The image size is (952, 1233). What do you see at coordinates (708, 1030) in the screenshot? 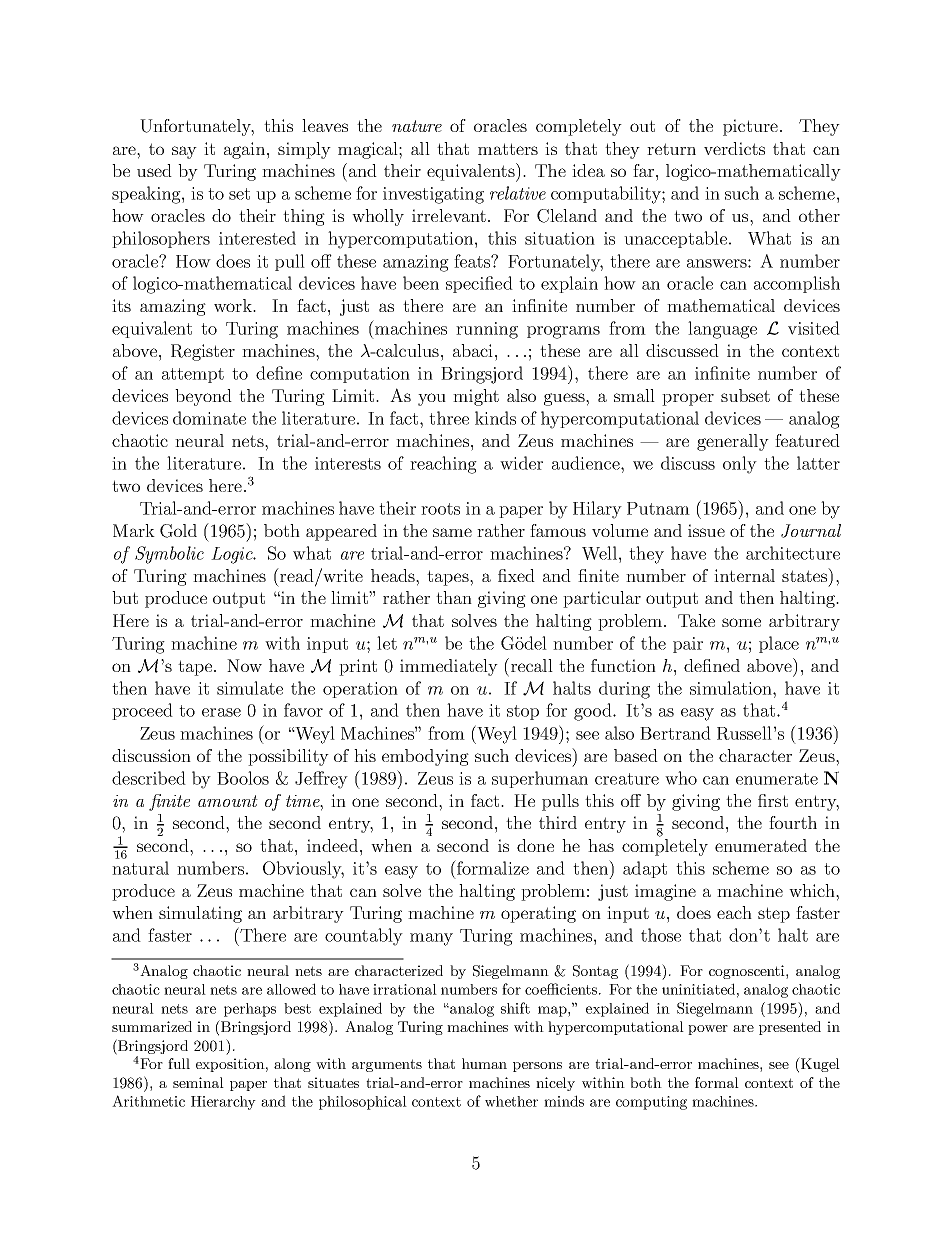
I see `power` at bounding box center [708, 1030].
